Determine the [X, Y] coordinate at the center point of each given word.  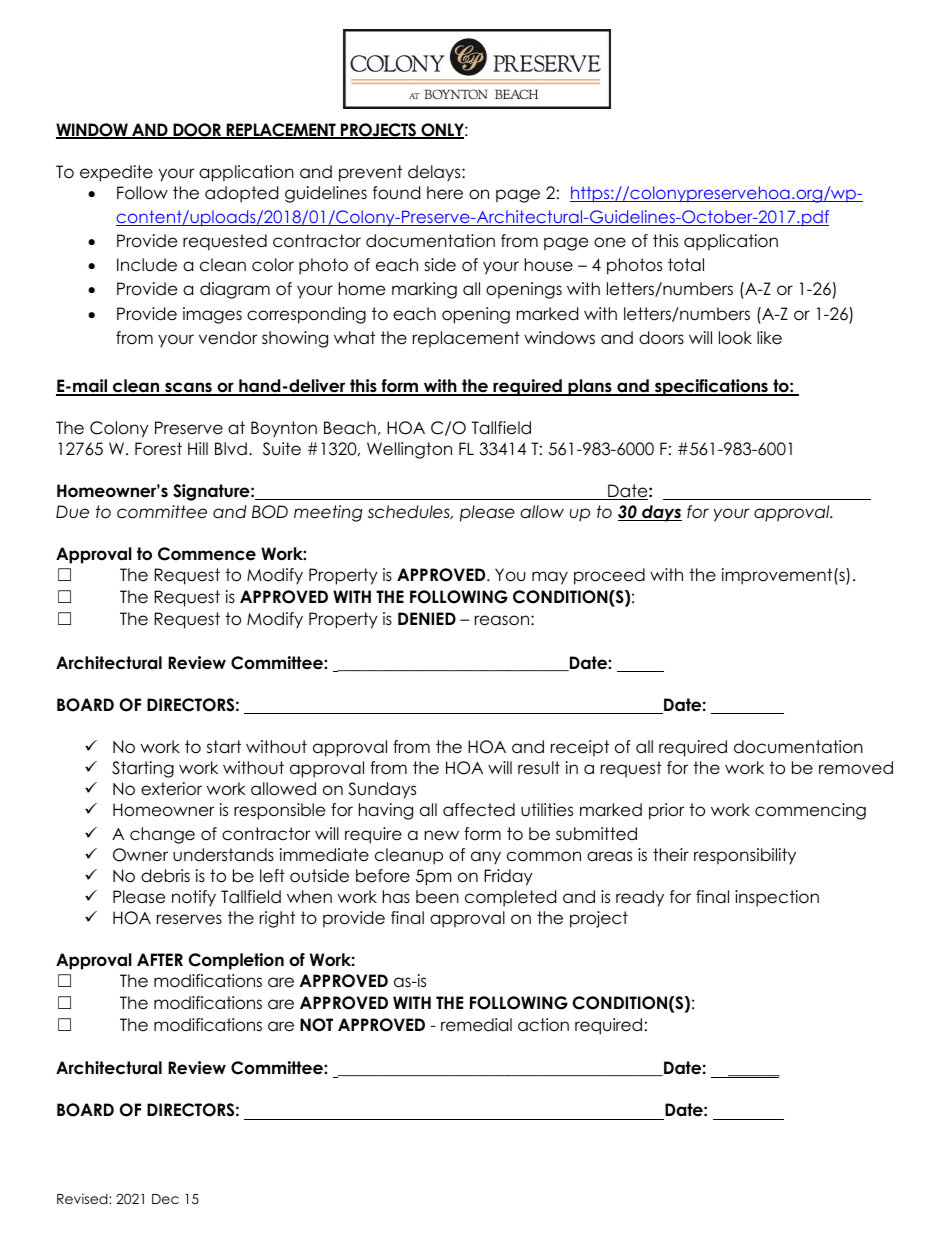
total [686, 265]
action [543, 1025]
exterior [171, 789]
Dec [165, 1199]
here [445, 193]
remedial [476, 1025]
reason [503, 620]
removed [856, 768]
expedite [116, 173]
